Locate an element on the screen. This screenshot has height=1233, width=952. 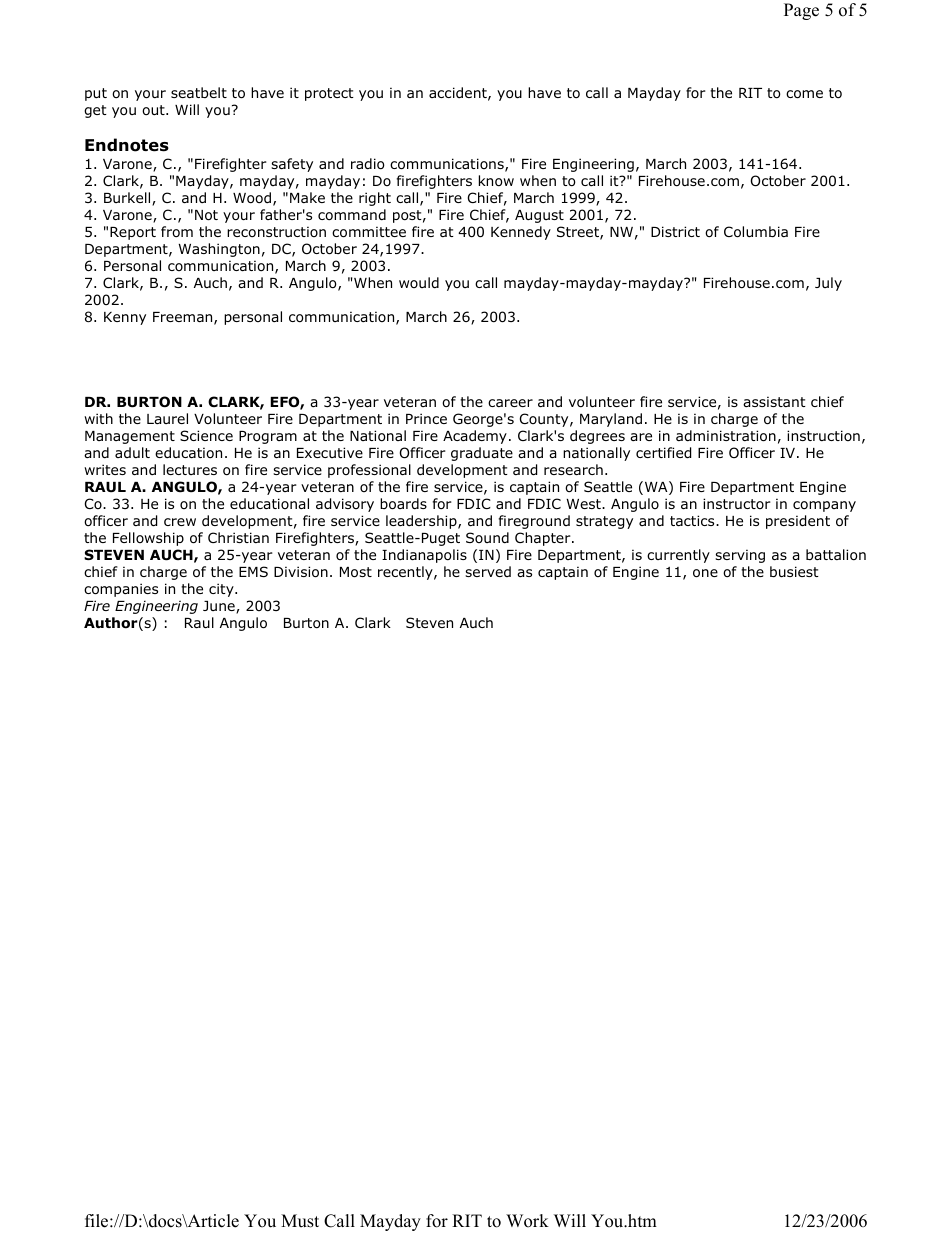
currently is located at coordinates (678, 556).
